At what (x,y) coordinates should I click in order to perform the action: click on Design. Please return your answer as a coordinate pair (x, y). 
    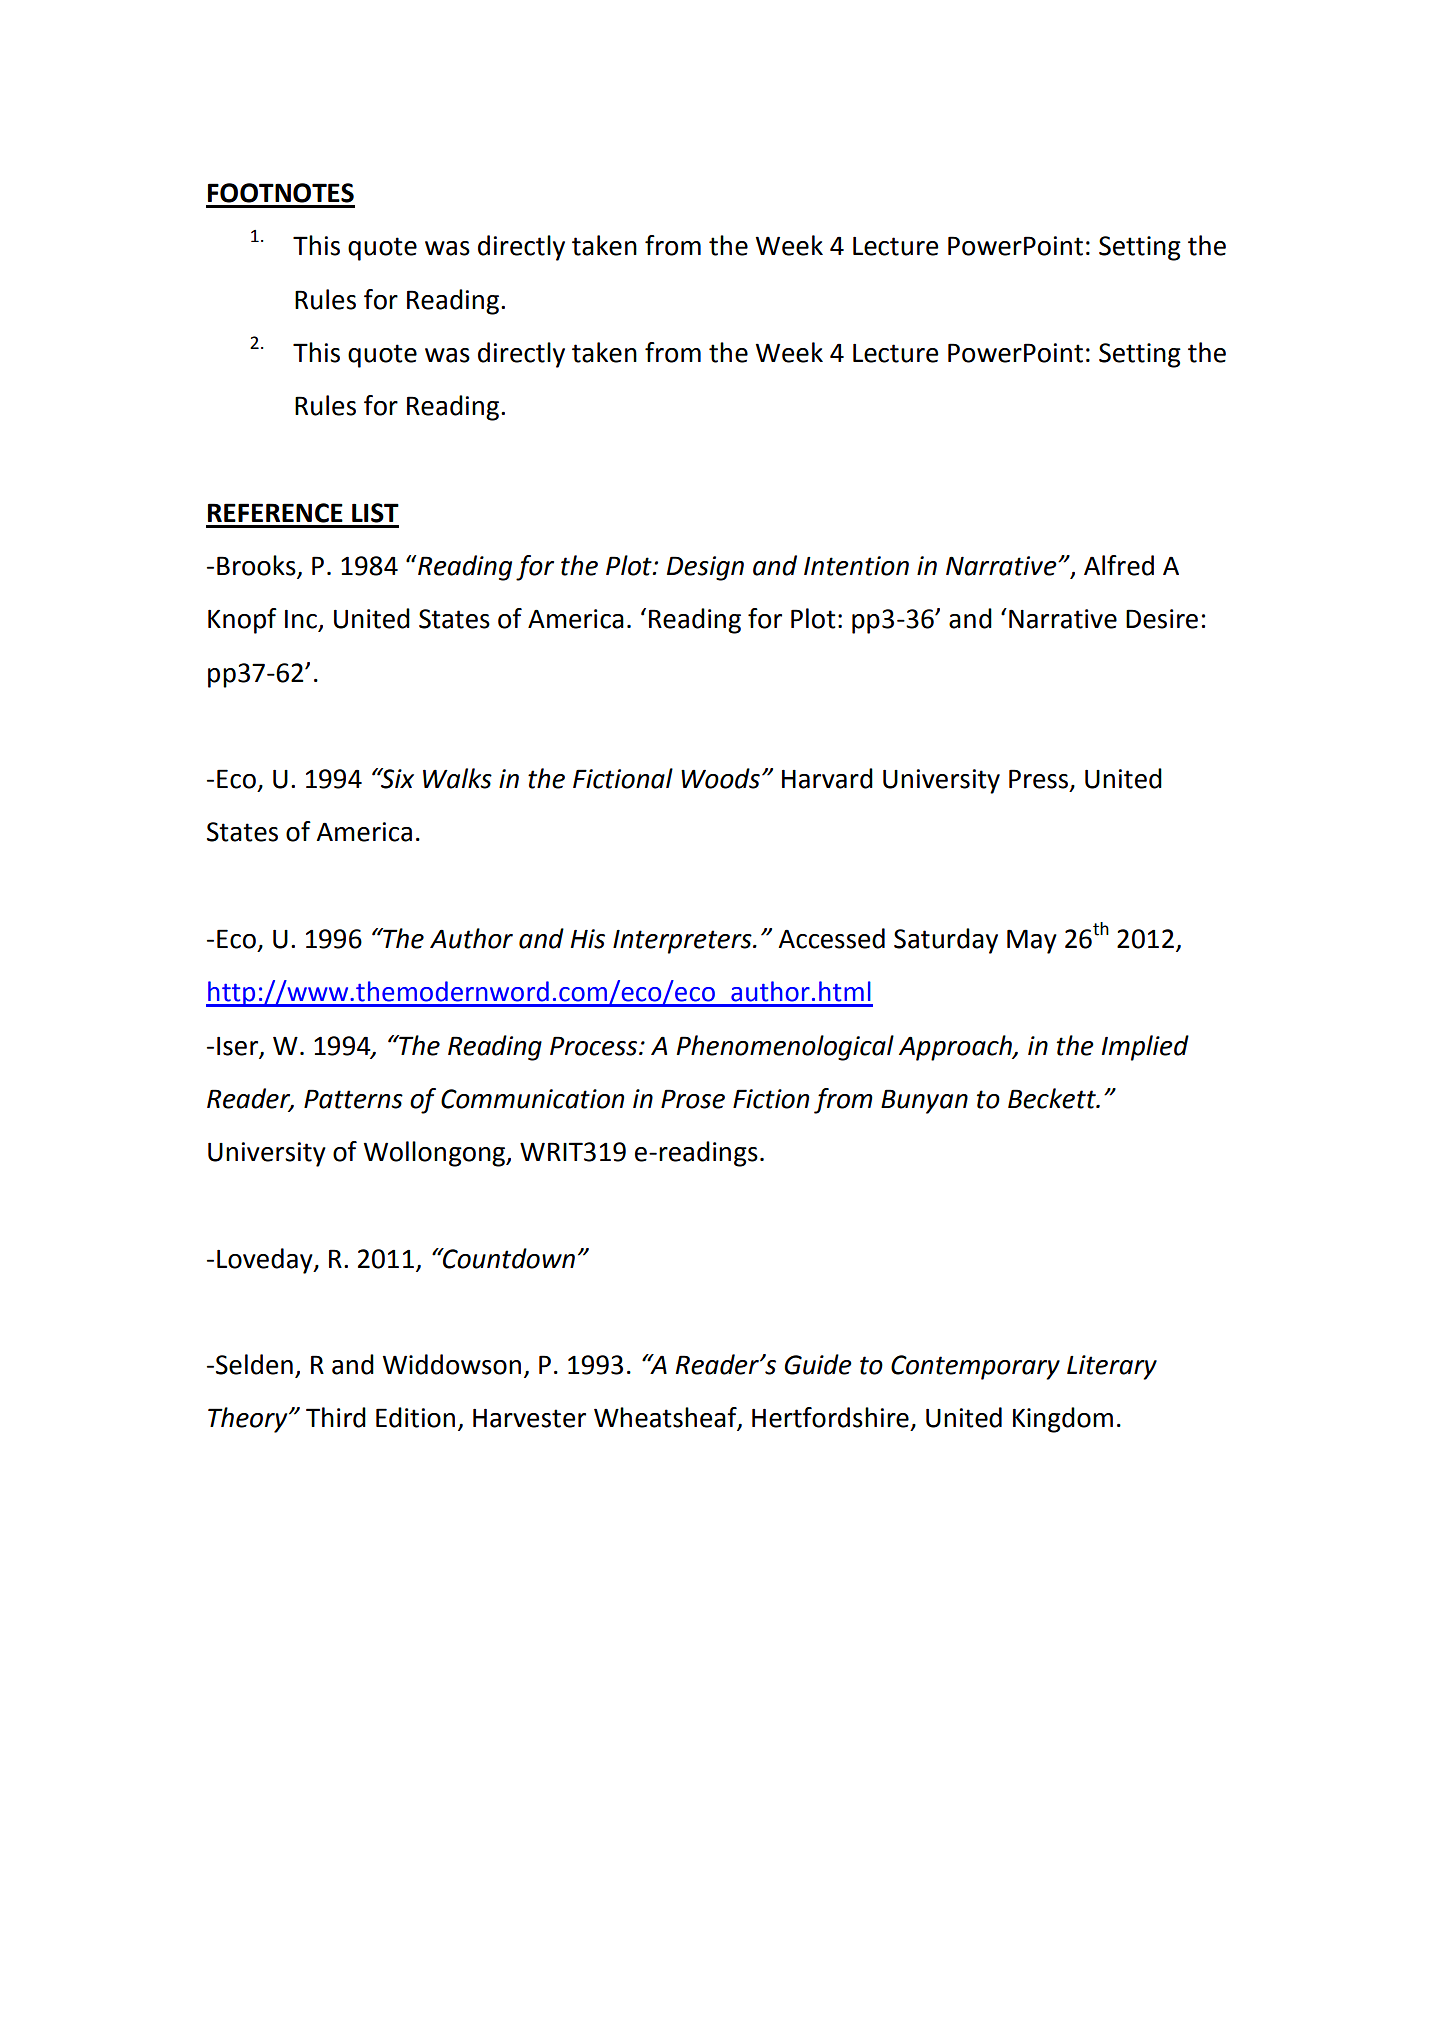
    Looking at the image, I should click on (705, 568).
